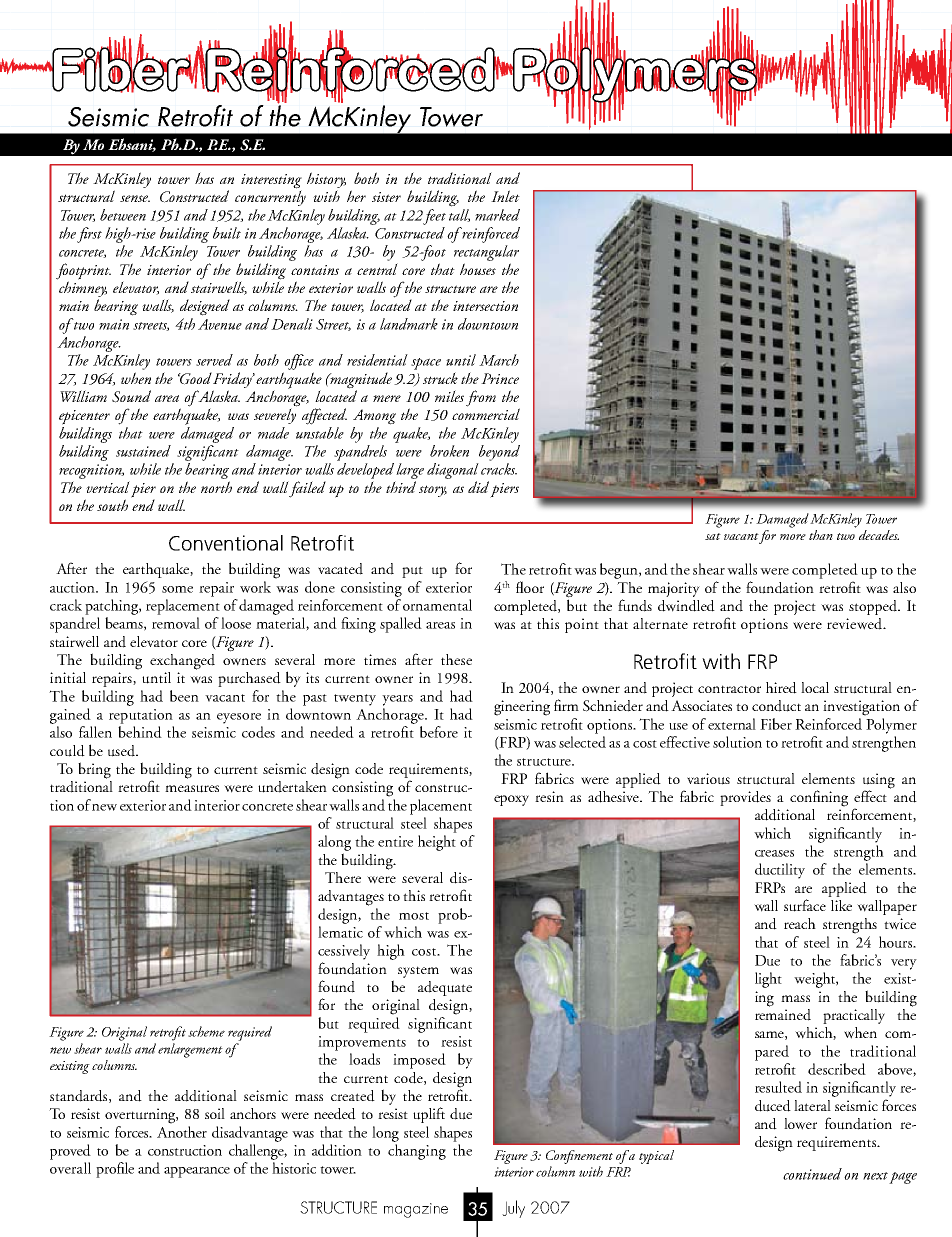 The image size is (952, 1237). What do you see at coordinates (513, 1209) in the page?
I see `July` at bounding box center [513, 1209].
